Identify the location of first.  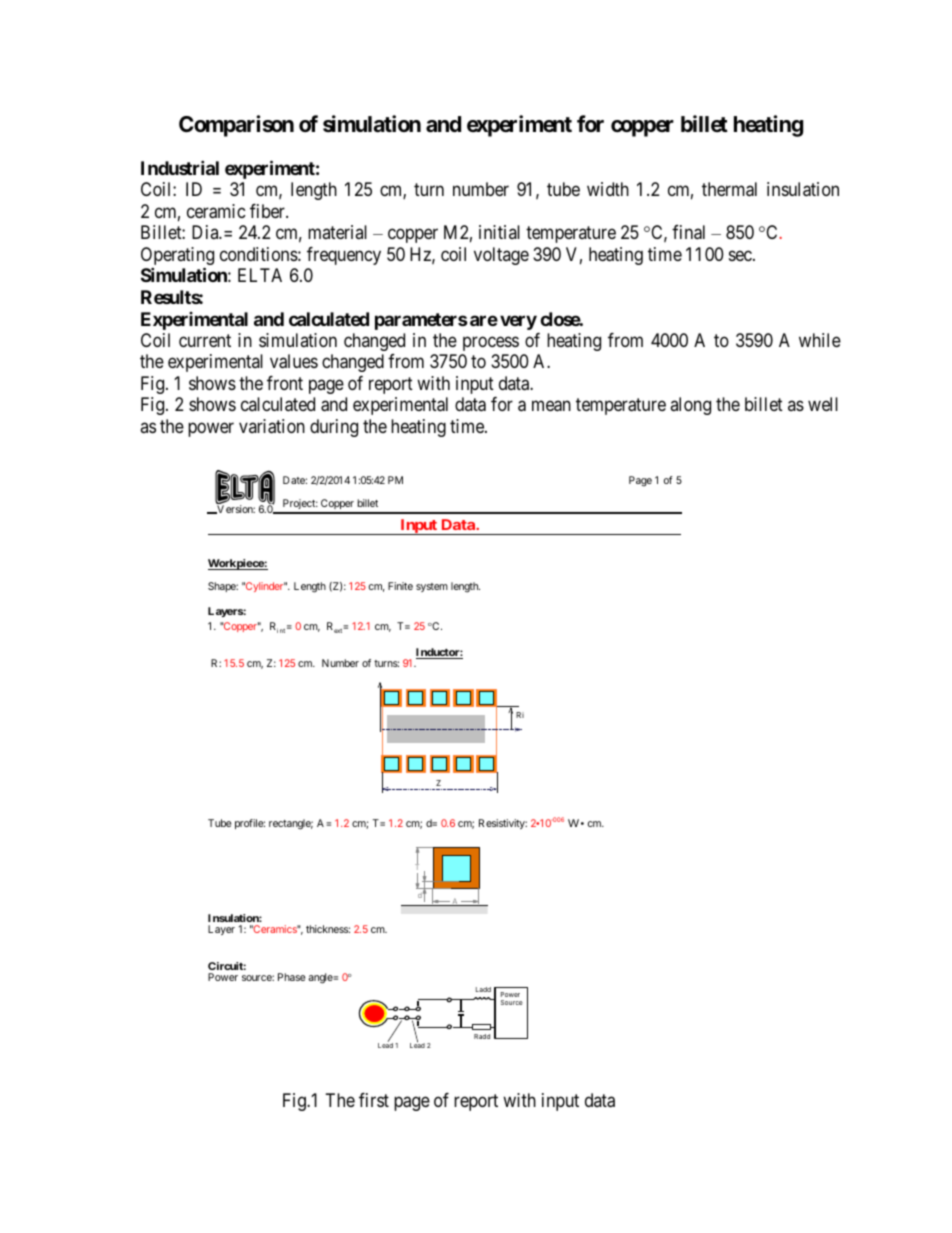
(374, 1100).
